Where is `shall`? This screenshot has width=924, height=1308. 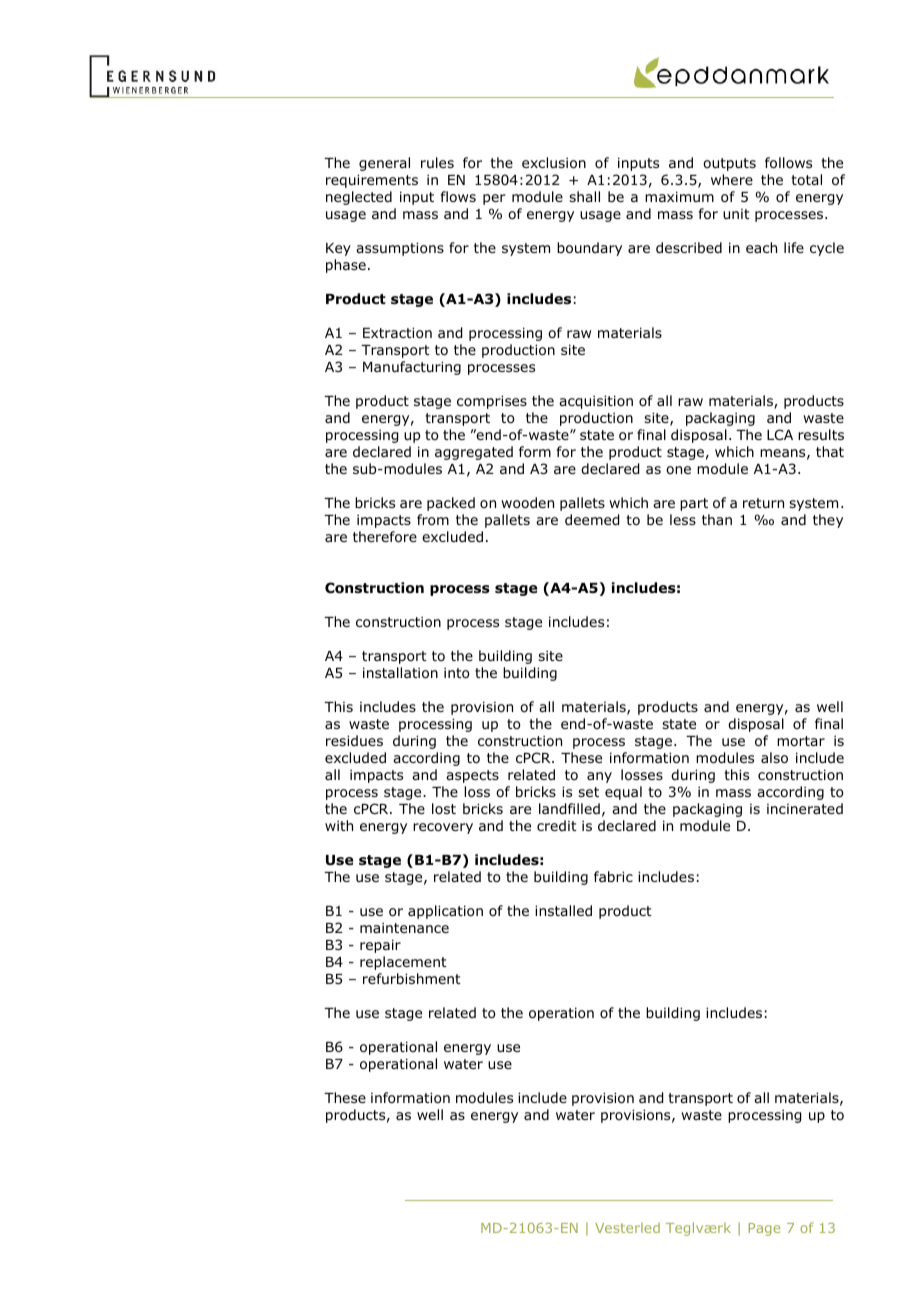 shall is located at coordinates (584, 196).
